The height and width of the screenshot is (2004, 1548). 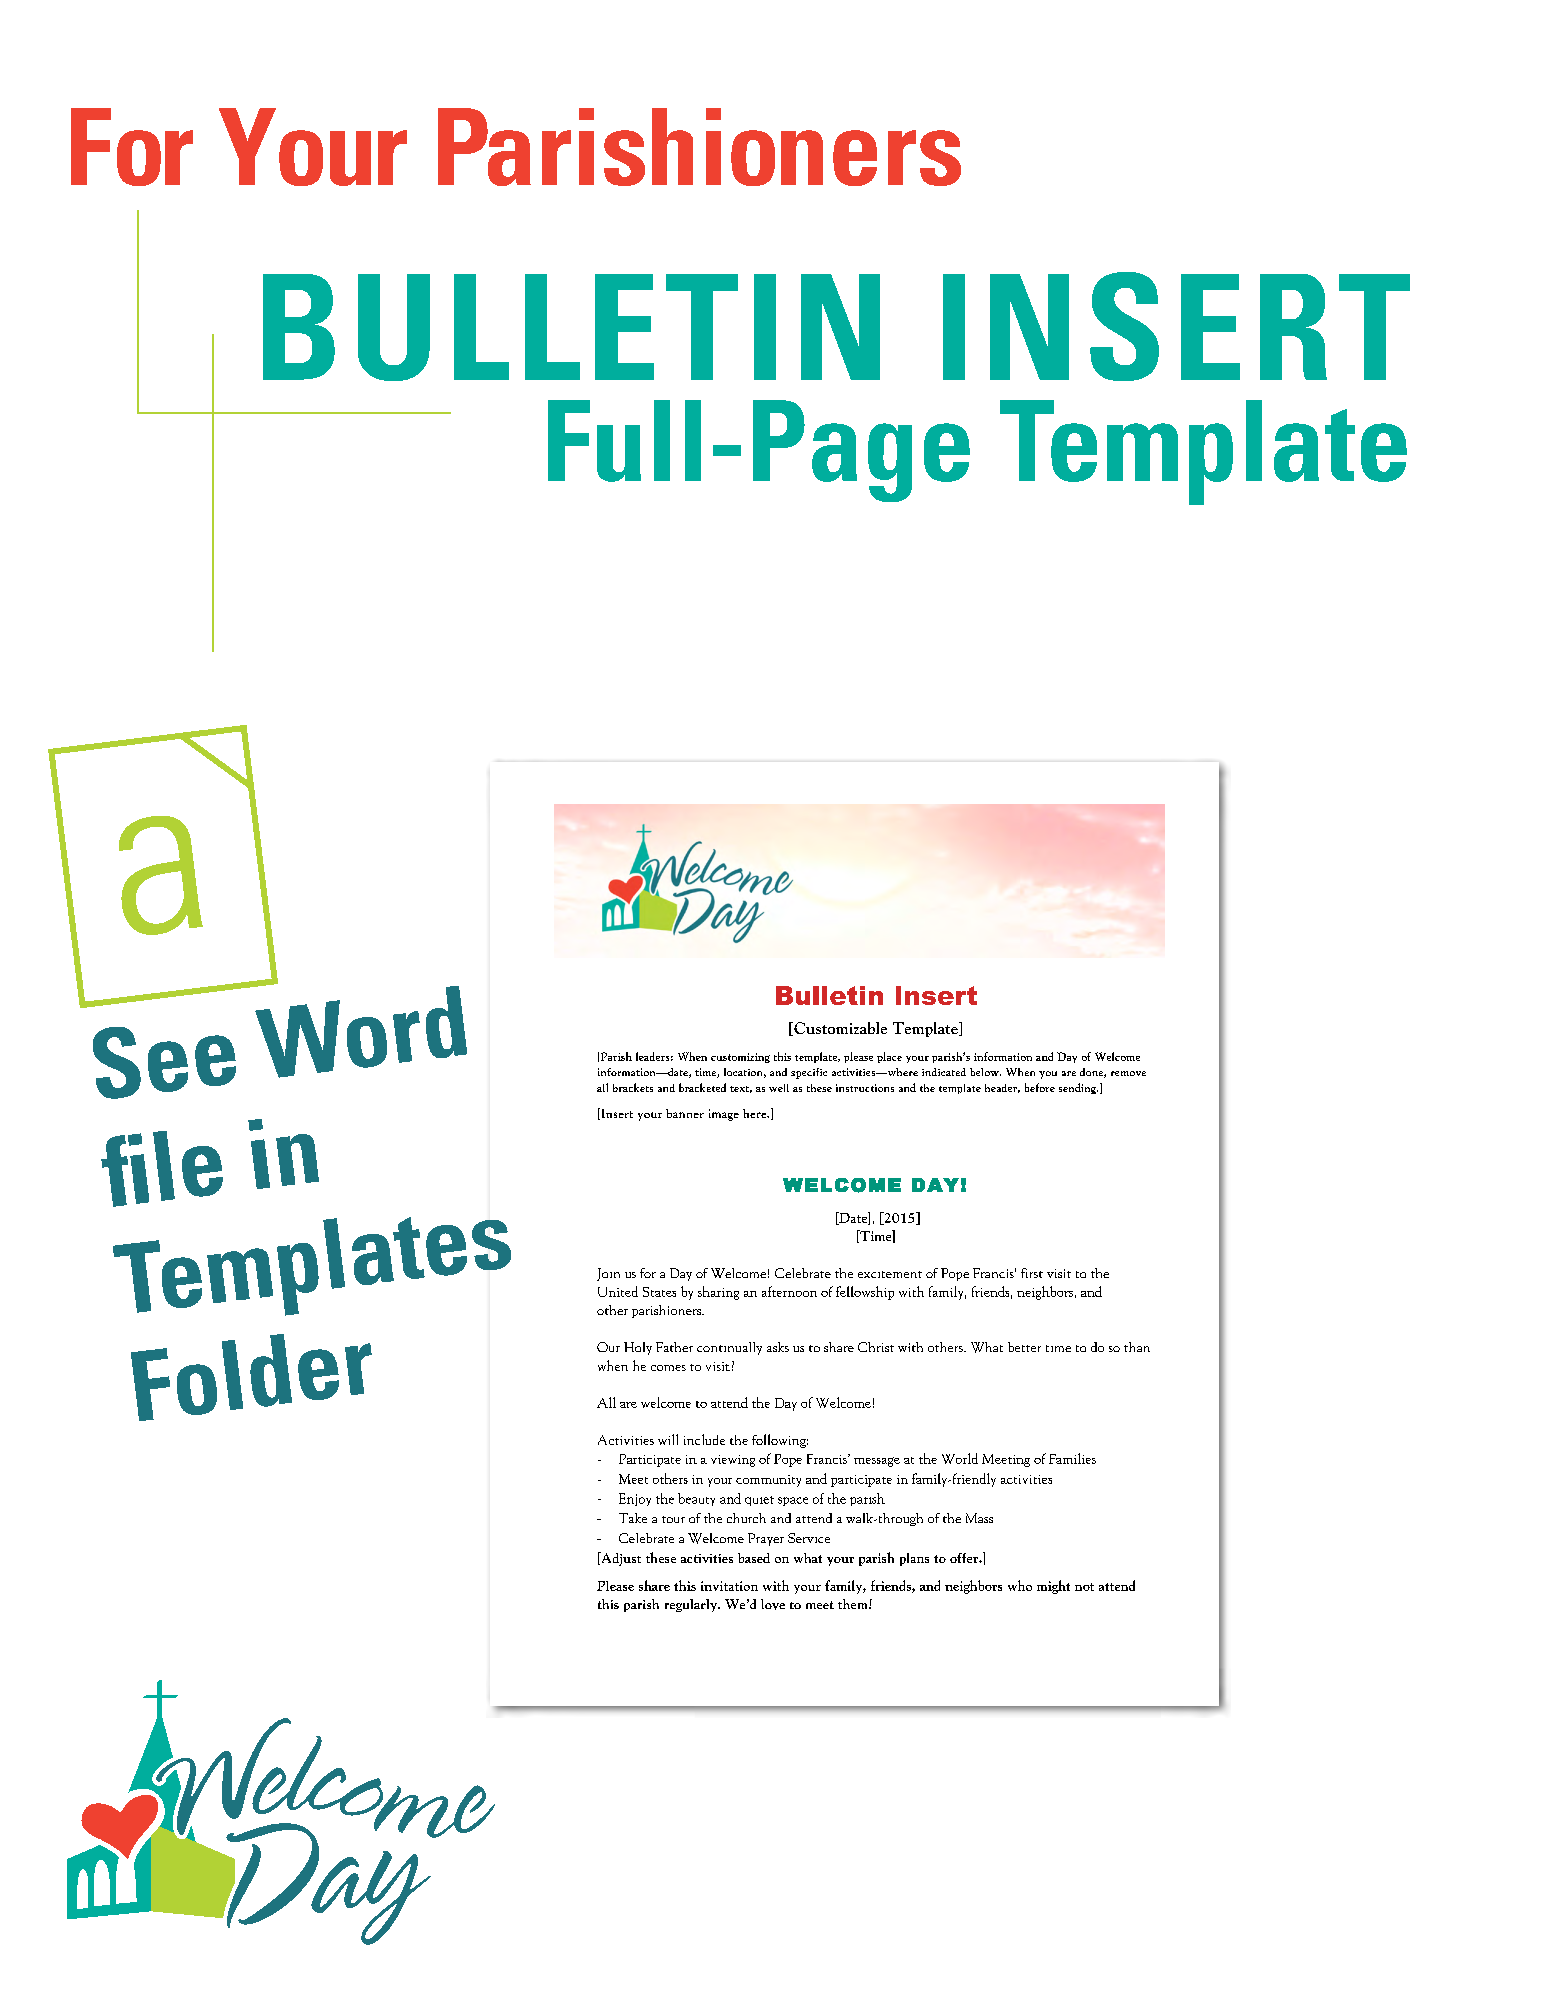 What do you see at coordinates (1128, 1073) in the screenshot?
I see `remove` at bounding box center [1128, 1073].
